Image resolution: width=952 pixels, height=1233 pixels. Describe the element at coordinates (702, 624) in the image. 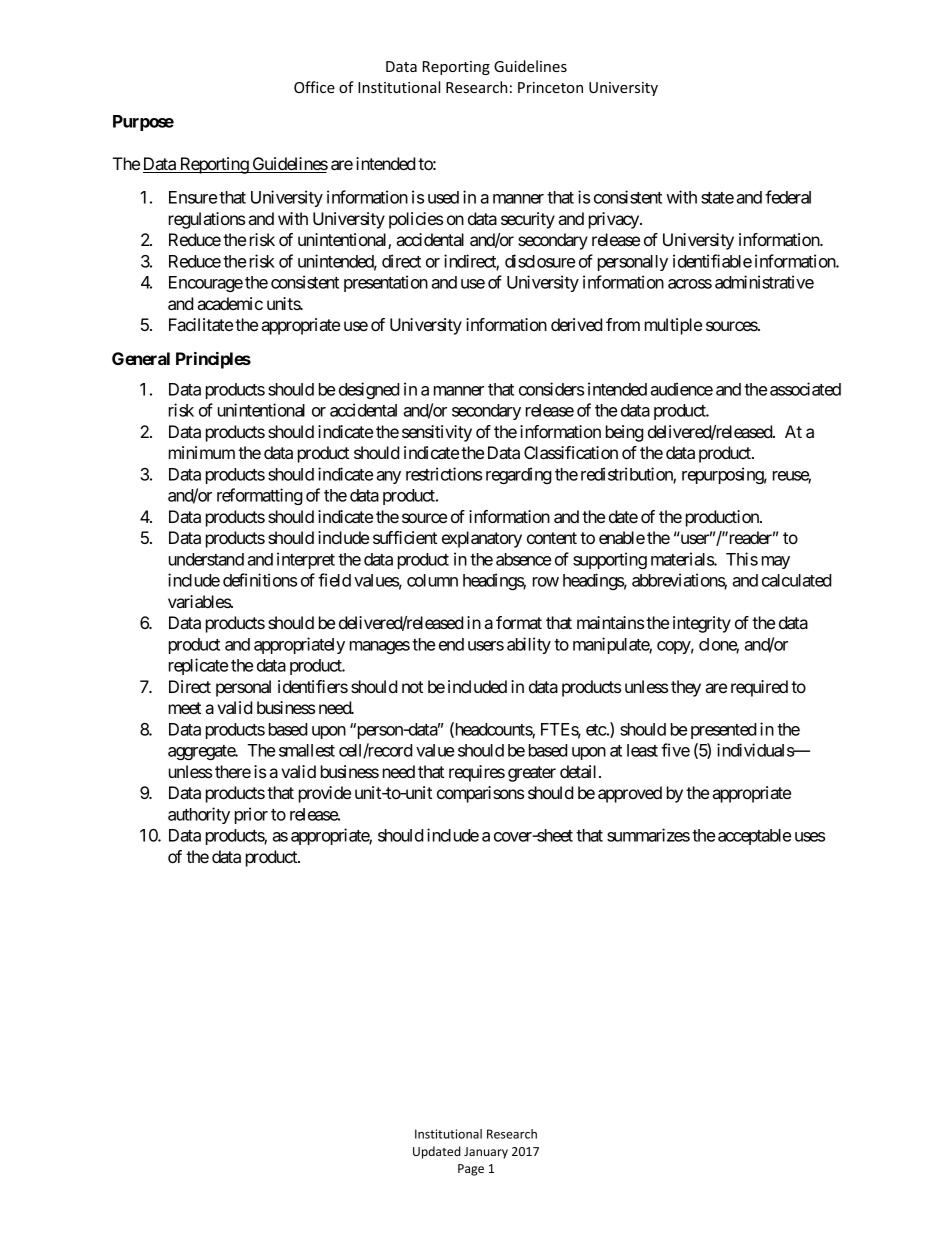

I see `integrity` at that location.
